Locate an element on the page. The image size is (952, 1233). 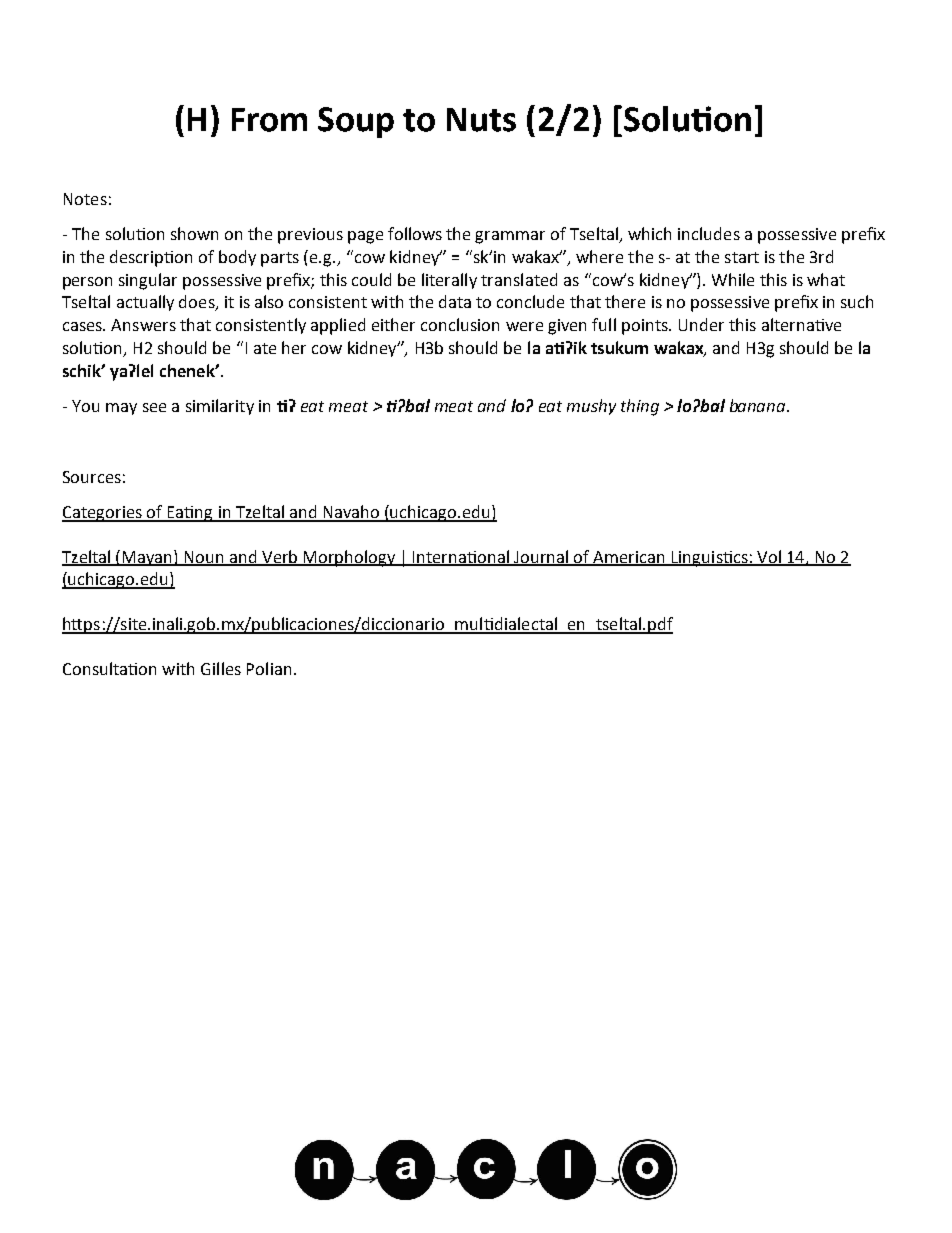
mushy is located at coordinates (591, 407).
